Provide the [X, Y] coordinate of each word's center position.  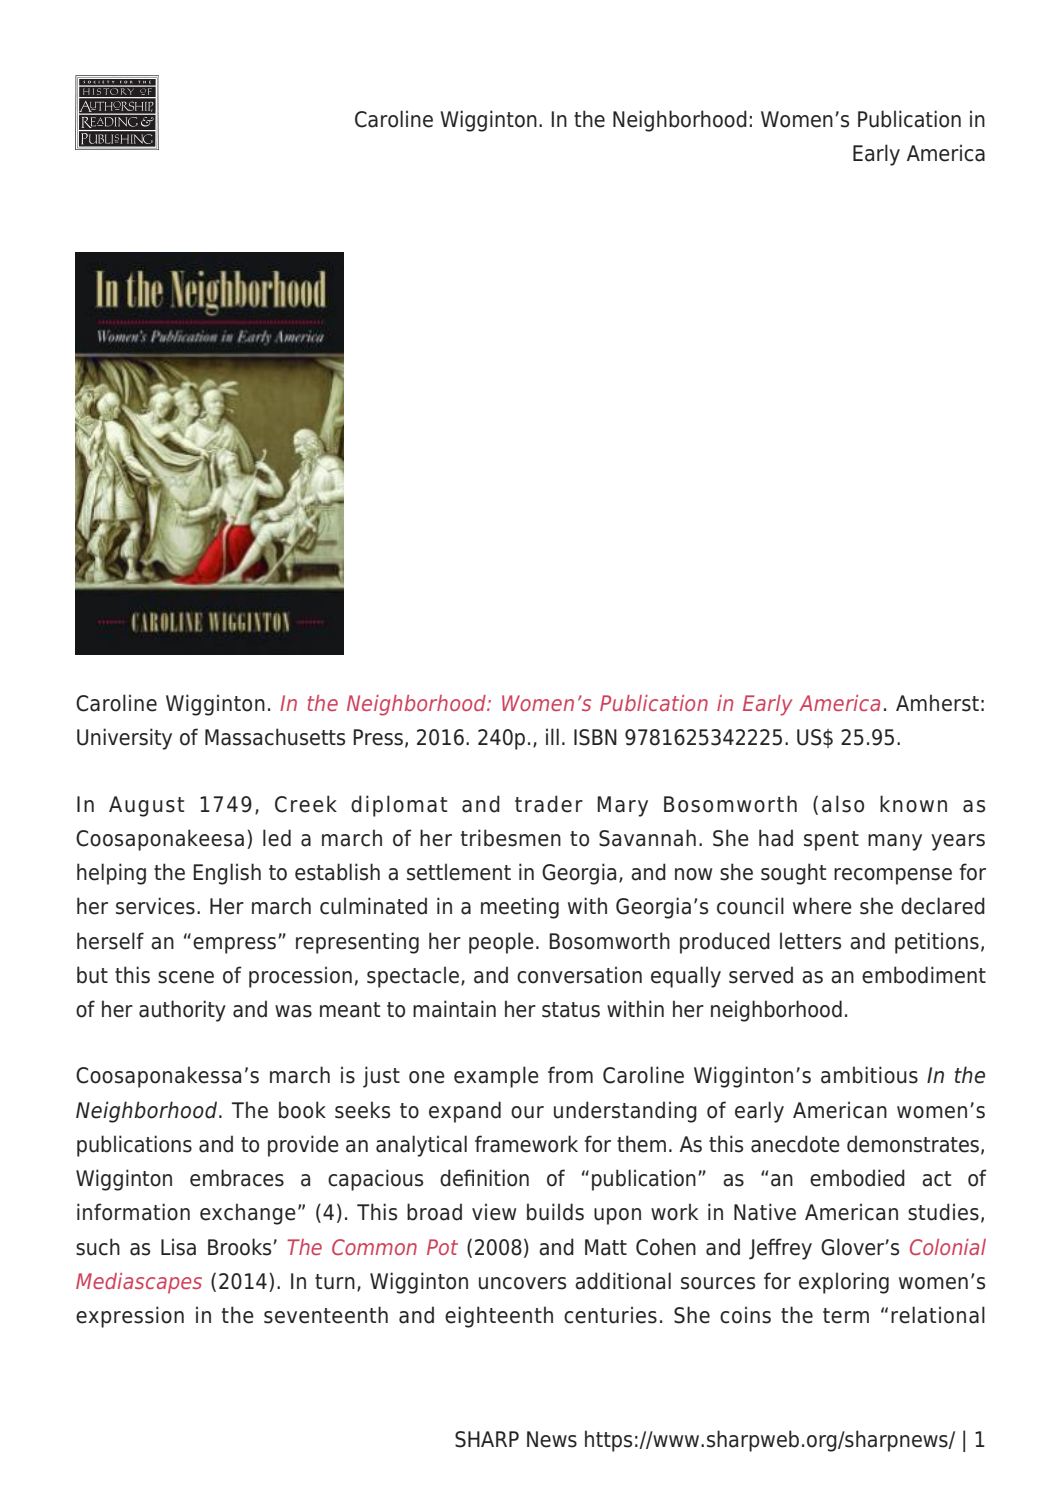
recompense [893, 876]
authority [182, 1011]
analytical [421, 1146]
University [124, 739]
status [571, 1010]
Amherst [937, 703]
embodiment [924, 975]
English [227, 874]
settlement [459, 872]
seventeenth [326, 1315]
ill [552, 736]
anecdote [795, 1144]
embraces [237, 1178]
